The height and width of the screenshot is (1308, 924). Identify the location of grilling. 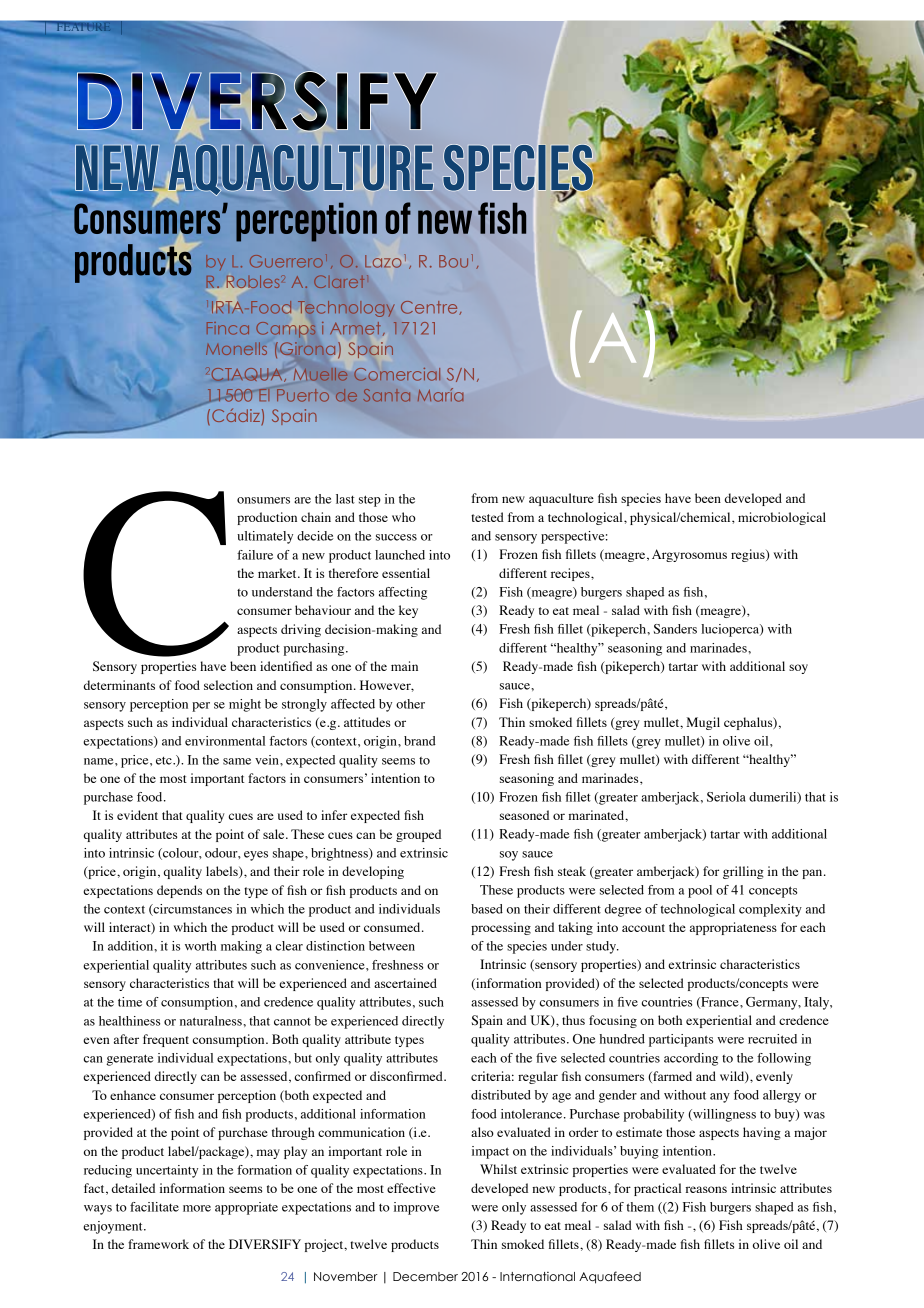
(743, 872).
